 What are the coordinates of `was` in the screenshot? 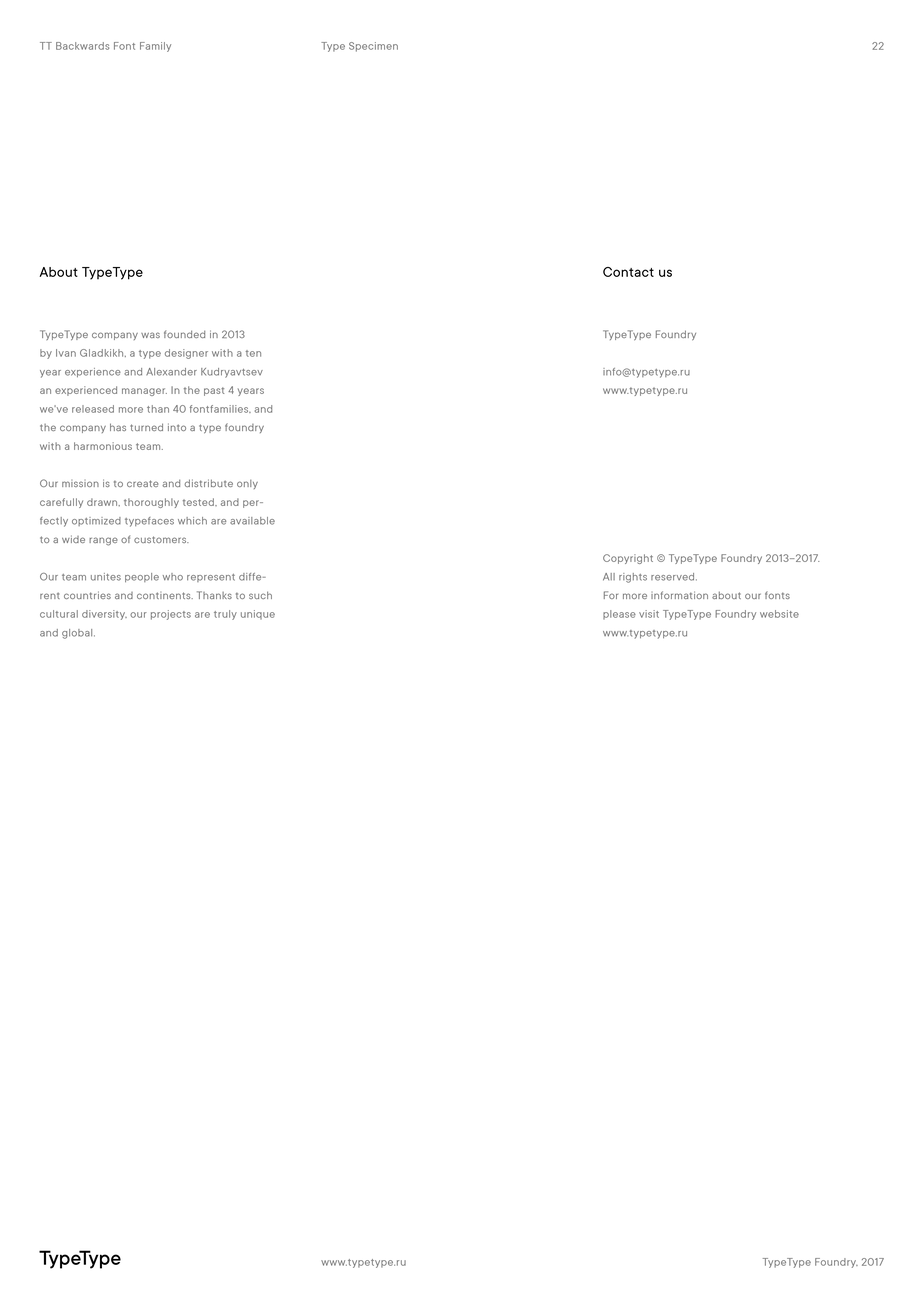 It's located at (150, 335).
